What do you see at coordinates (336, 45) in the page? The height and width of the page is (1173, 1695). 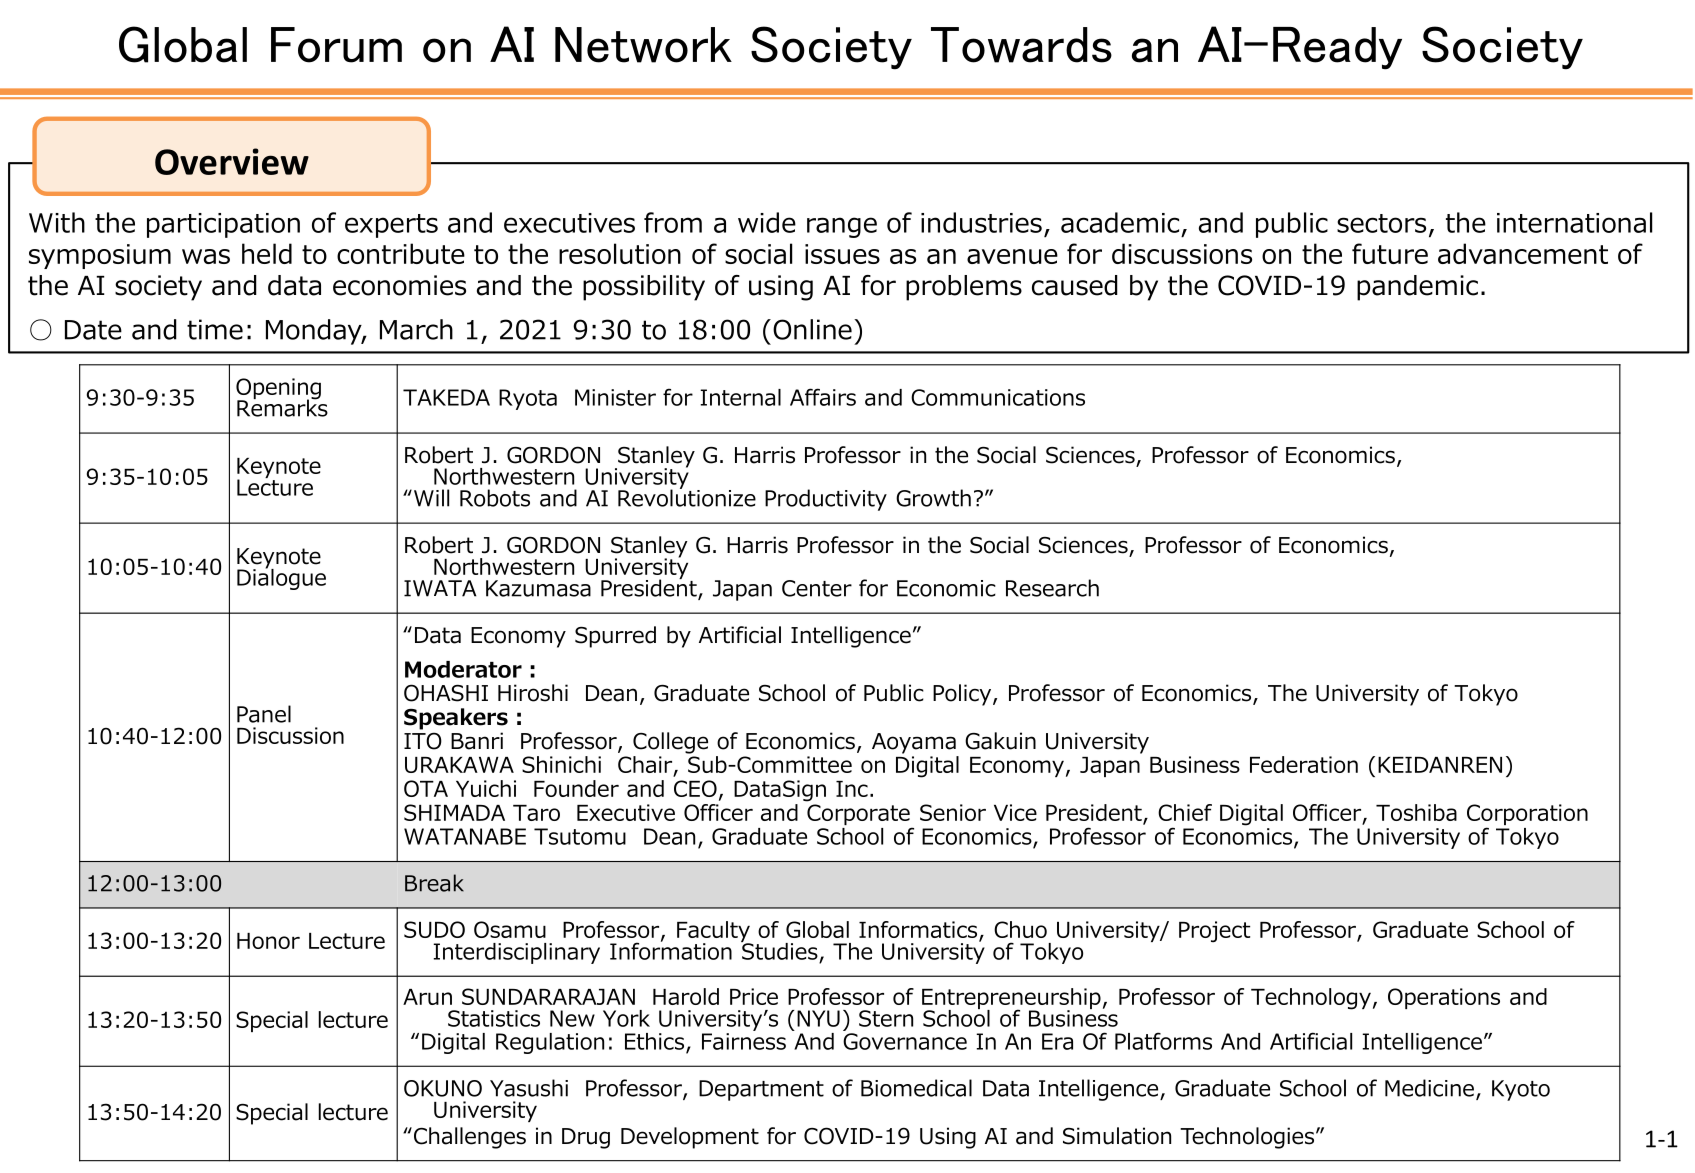 I see `Forum` at bounding box center [336, 45].
